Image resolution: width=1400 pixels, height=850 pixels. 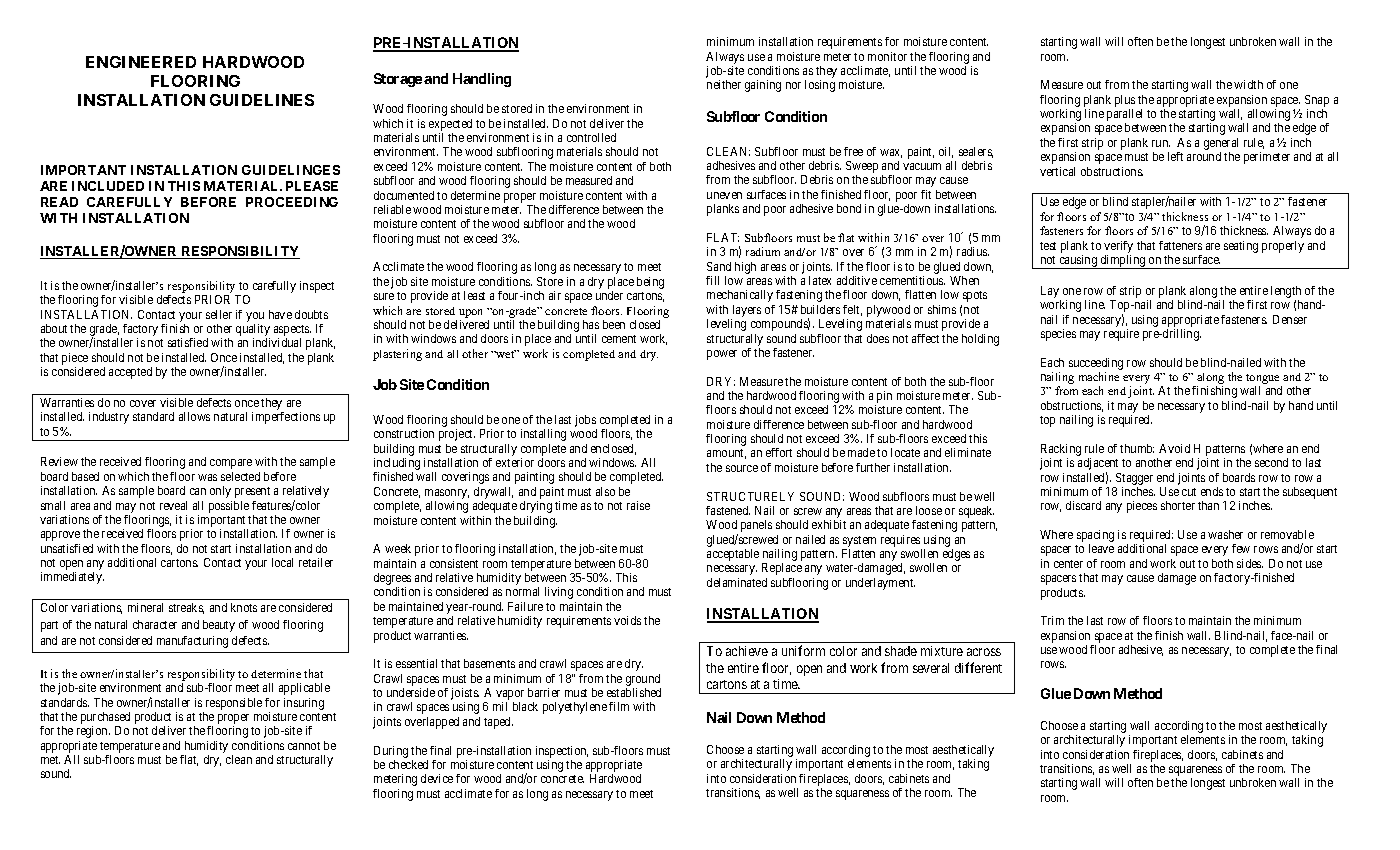 I want to click on neither, so click(x=724, y=84).
